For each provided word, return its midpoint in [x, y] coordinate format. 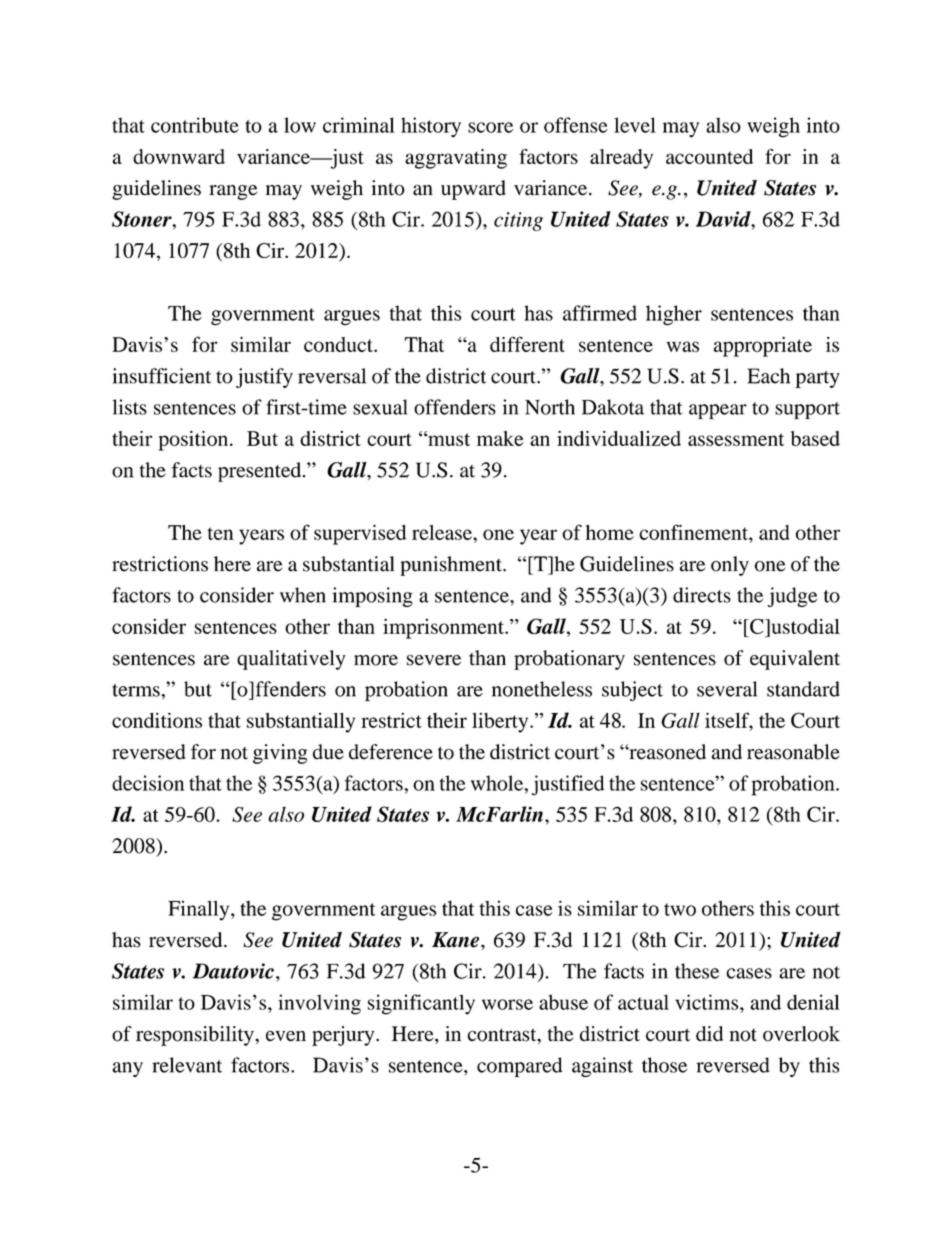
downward [179, 156]
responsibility [196, 1036]
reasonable [793, 752]
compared [520, 1067]
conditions [157, 720]
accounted [709, 156]
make [500, 438]
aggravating [456, 159]
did [709, 1034]
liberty [501, 722]
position [194, 440]
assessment [736, 439]
